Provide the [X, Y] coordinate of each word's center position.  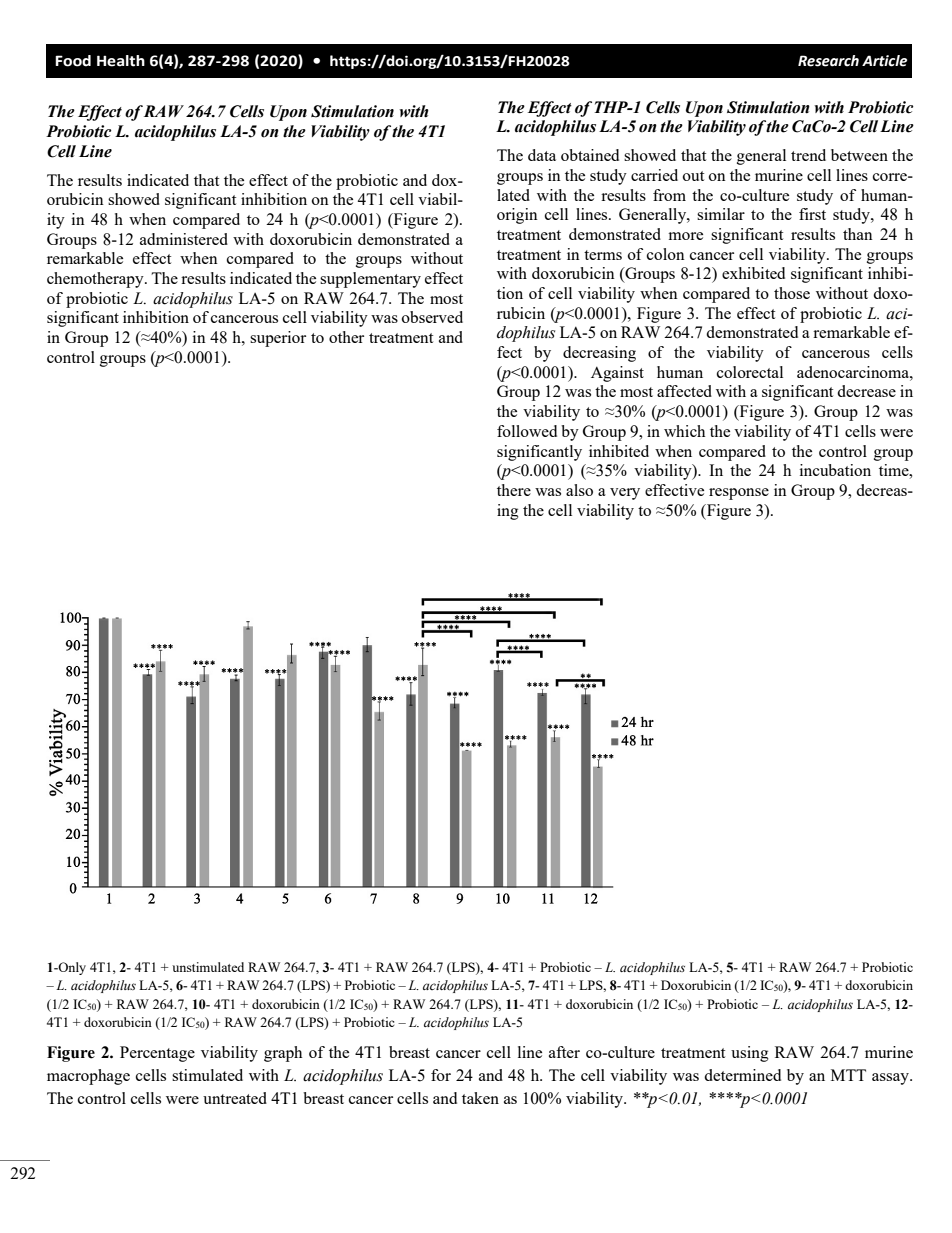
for [441, 1075]
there [514, 490]
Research [828, 61]
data [542, 155]
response [739, 494]
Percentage [157, 1054]
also [579, 490]
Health [121, 61]
